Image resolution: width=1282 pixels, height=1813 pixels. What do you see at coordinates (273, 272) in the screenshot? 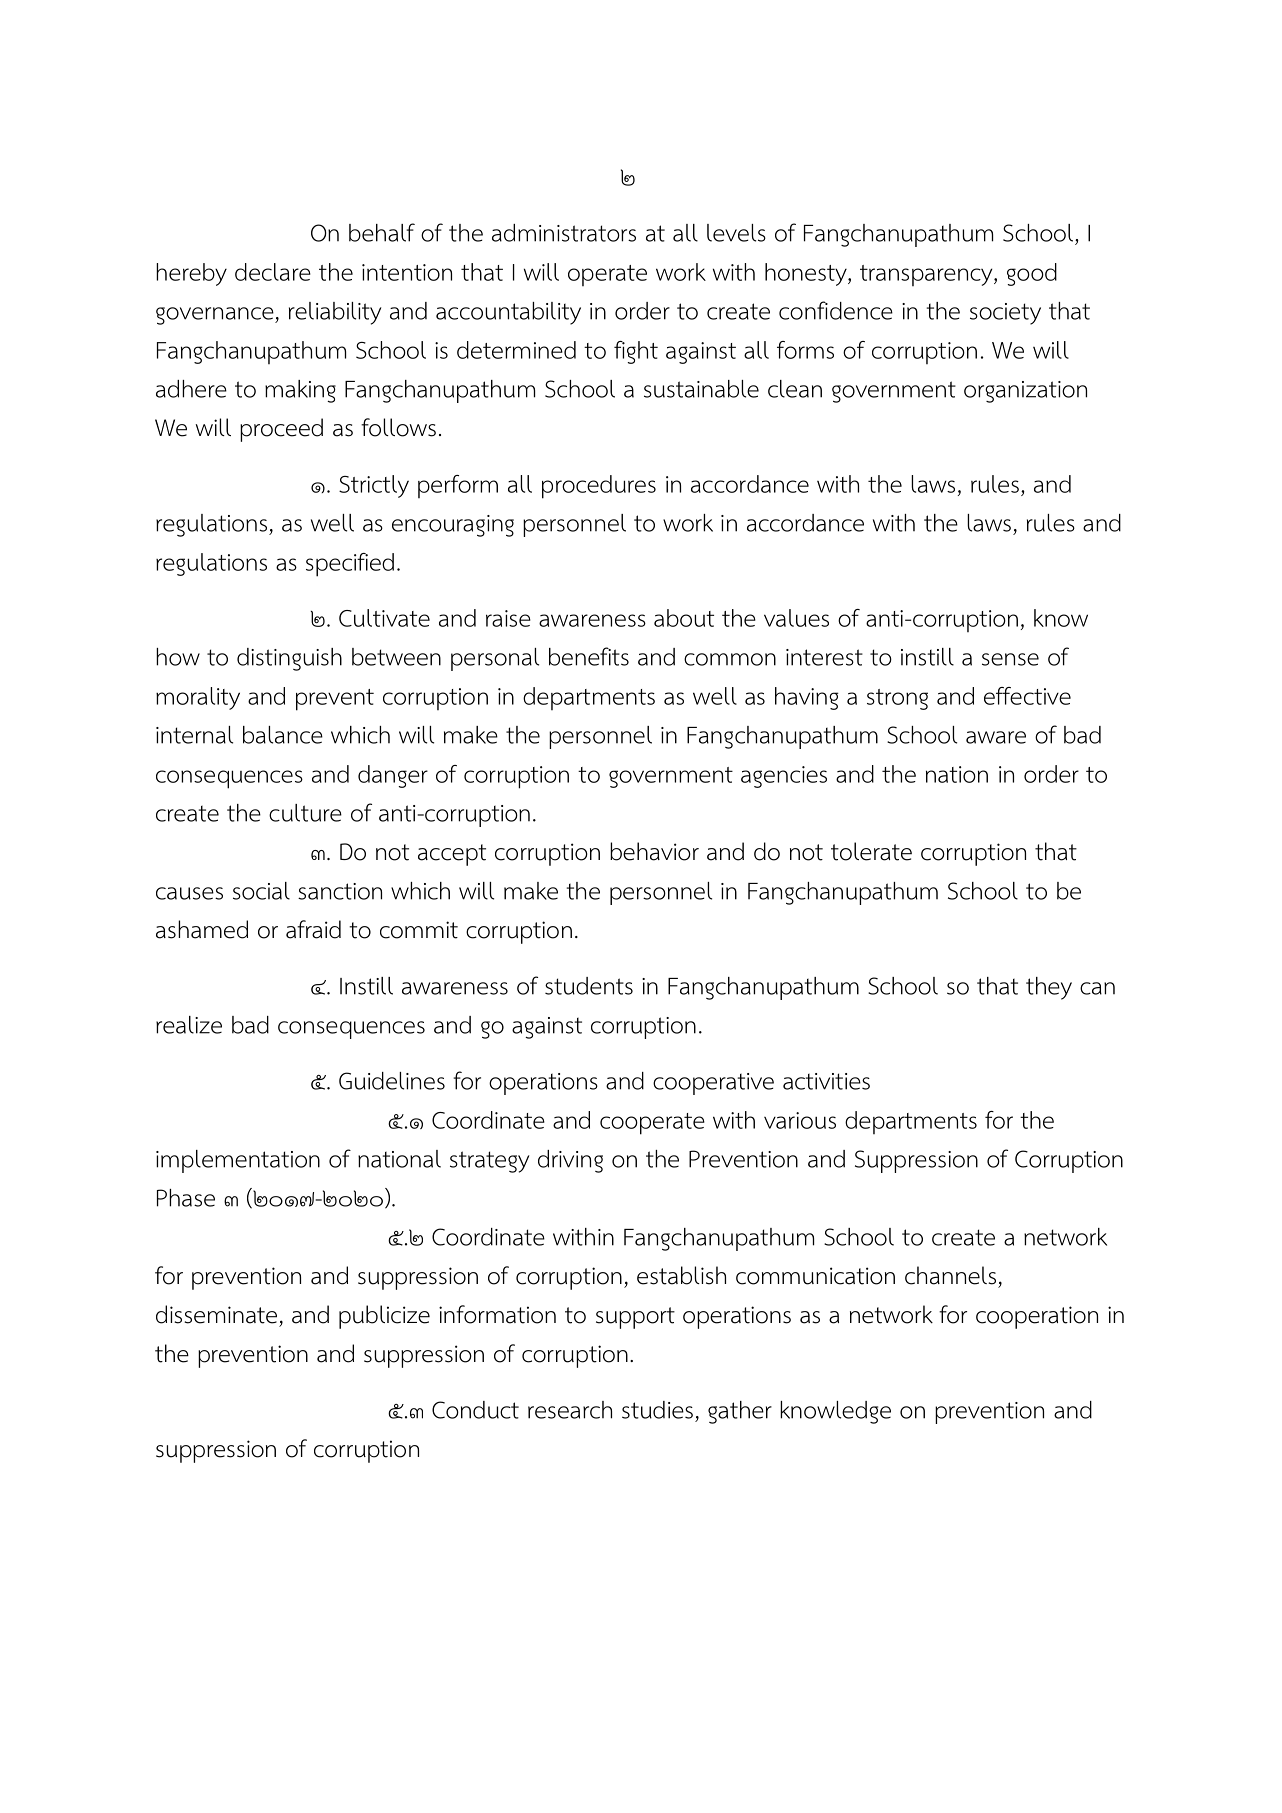
I see `declare` at bounding box center [273, 272].
